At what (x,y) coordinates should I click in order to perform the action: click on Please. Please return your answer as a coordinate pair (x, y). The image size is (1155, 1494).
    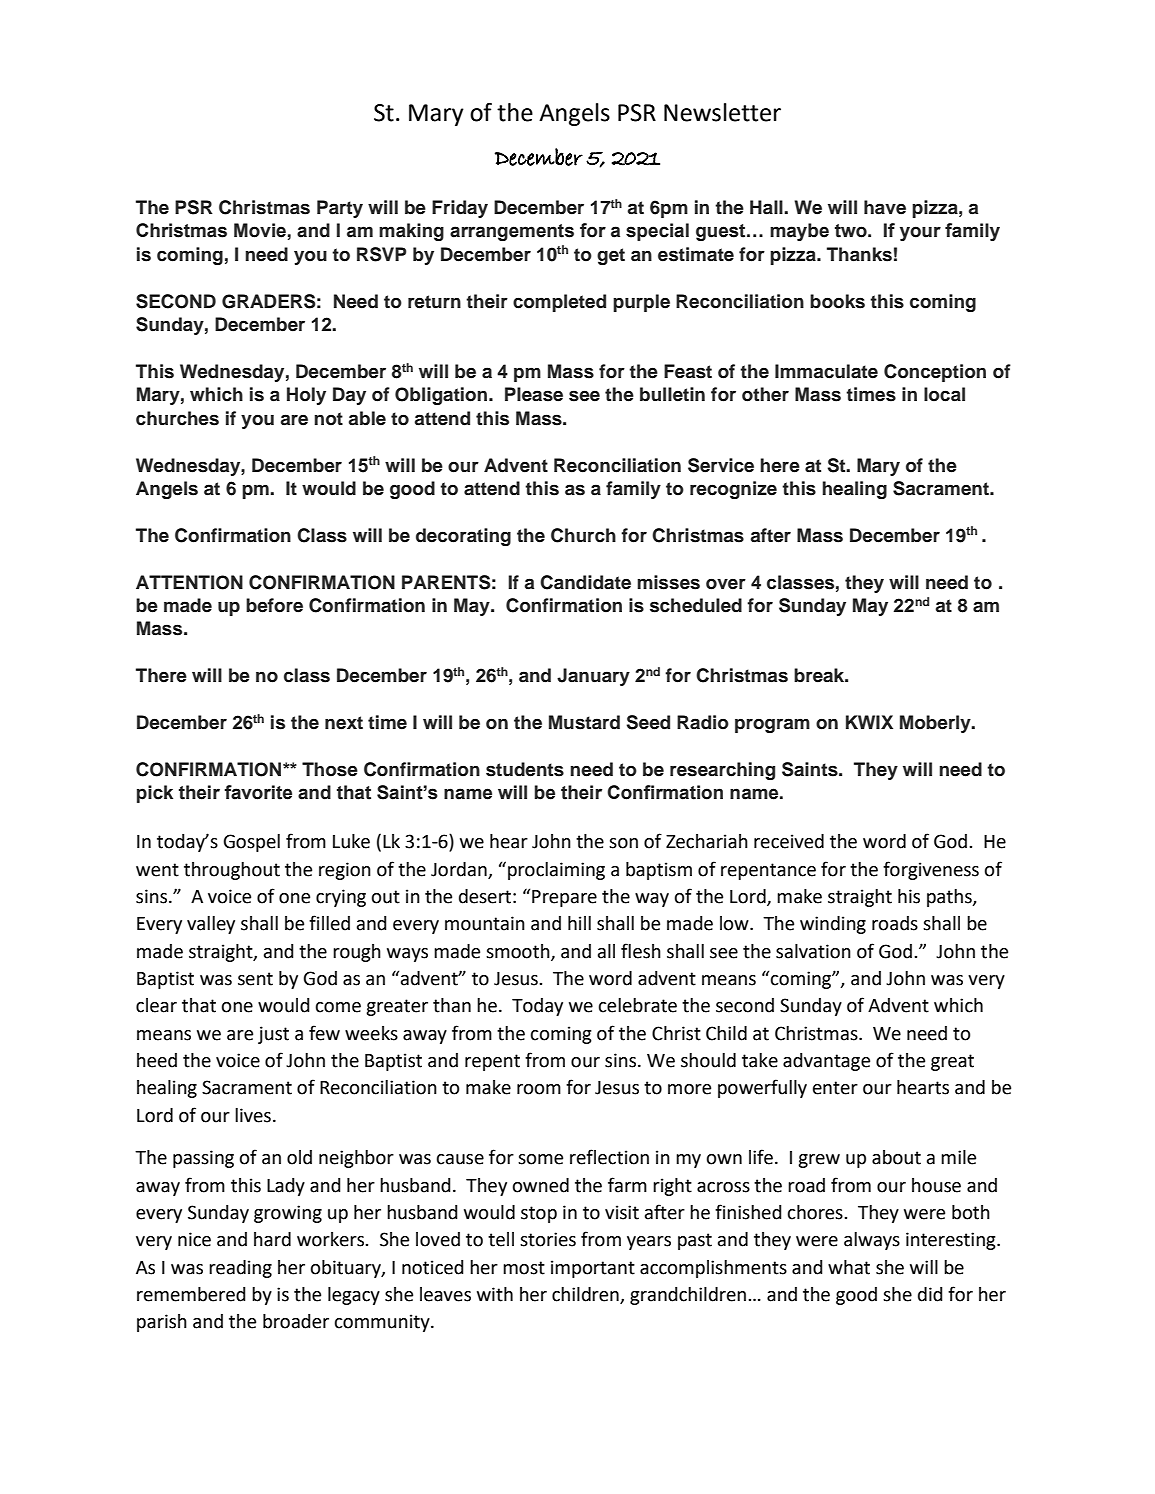
    Looking at the image, I should click on (534, 394).
